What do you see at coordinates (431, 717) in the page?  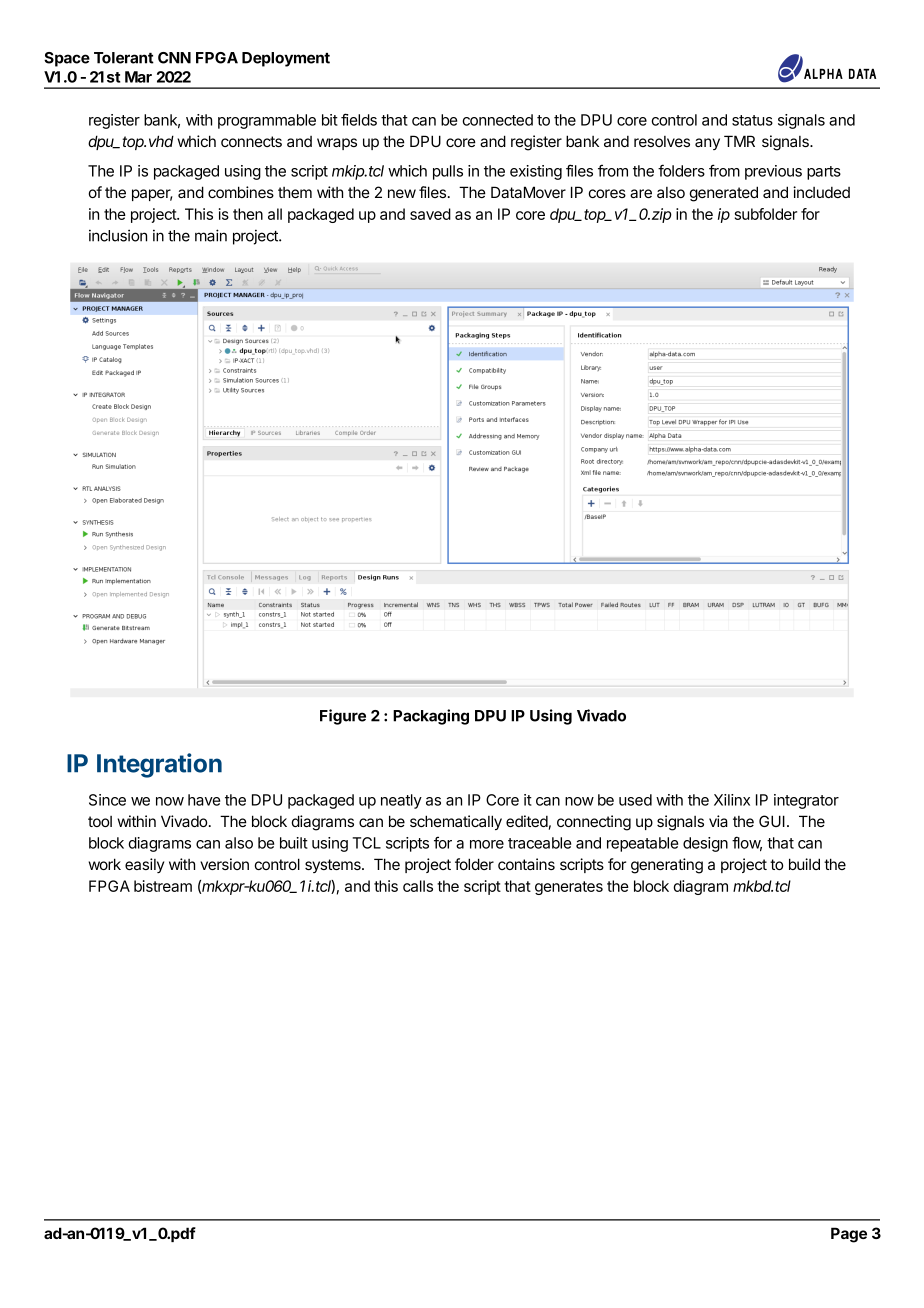 I see `Packaging` at bounding box center [431, 717].
